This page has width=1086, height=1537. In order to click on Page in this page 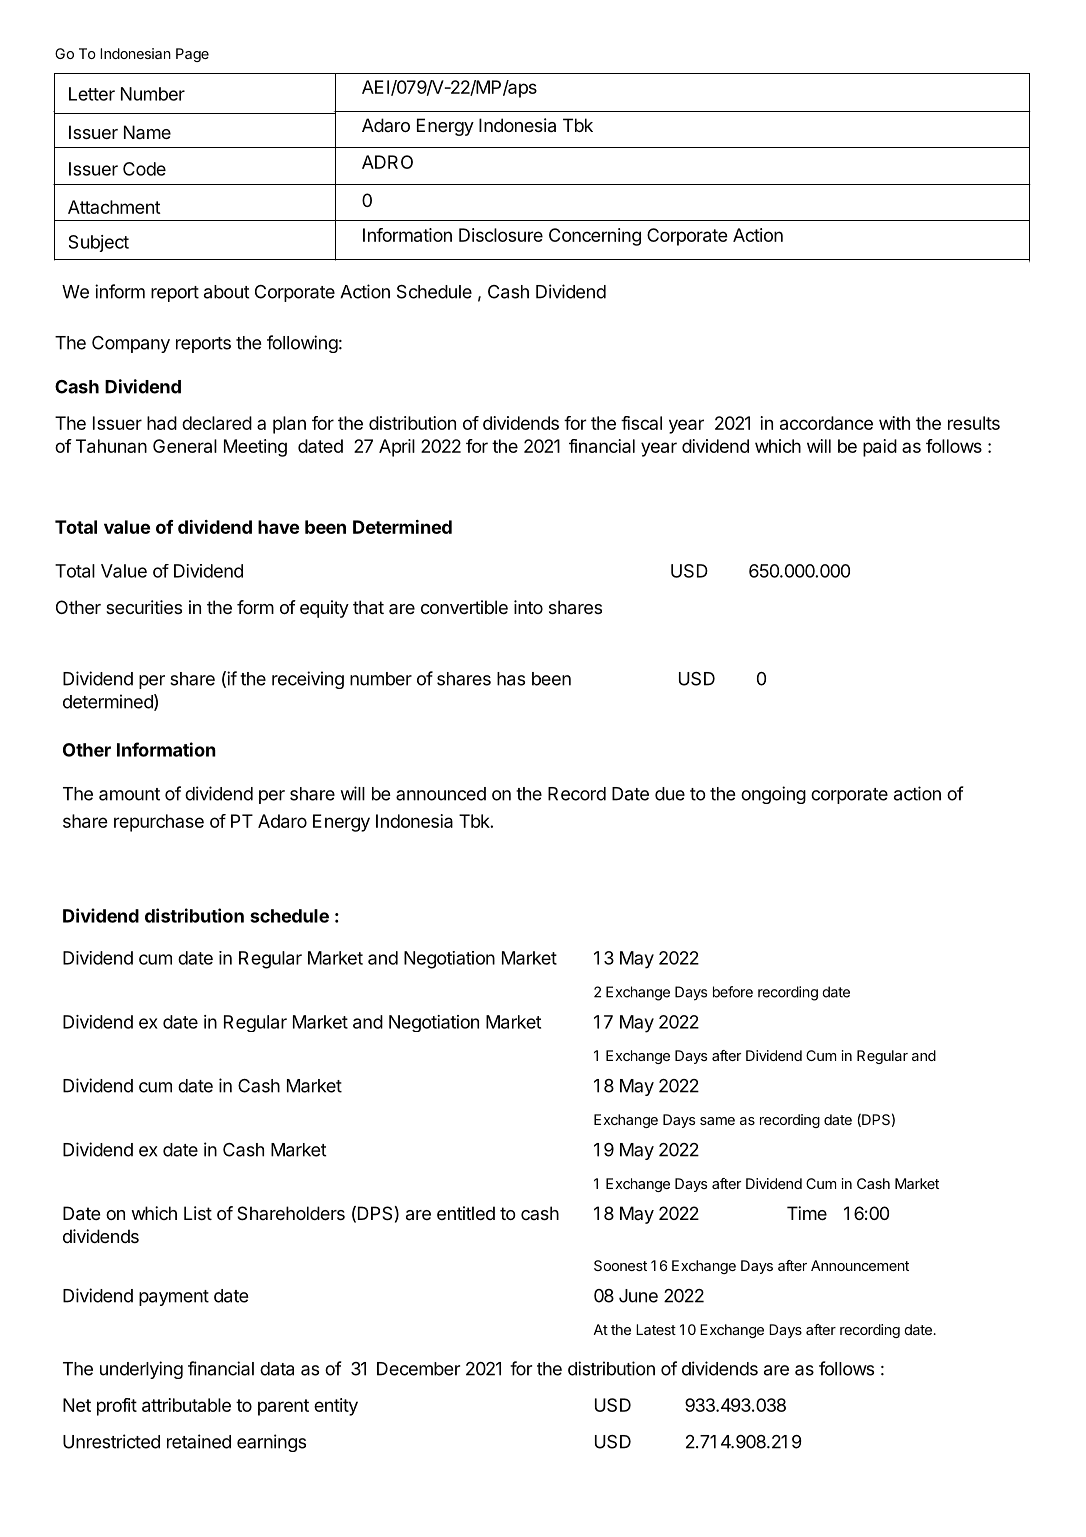, I will do `click(192, 55)`.
